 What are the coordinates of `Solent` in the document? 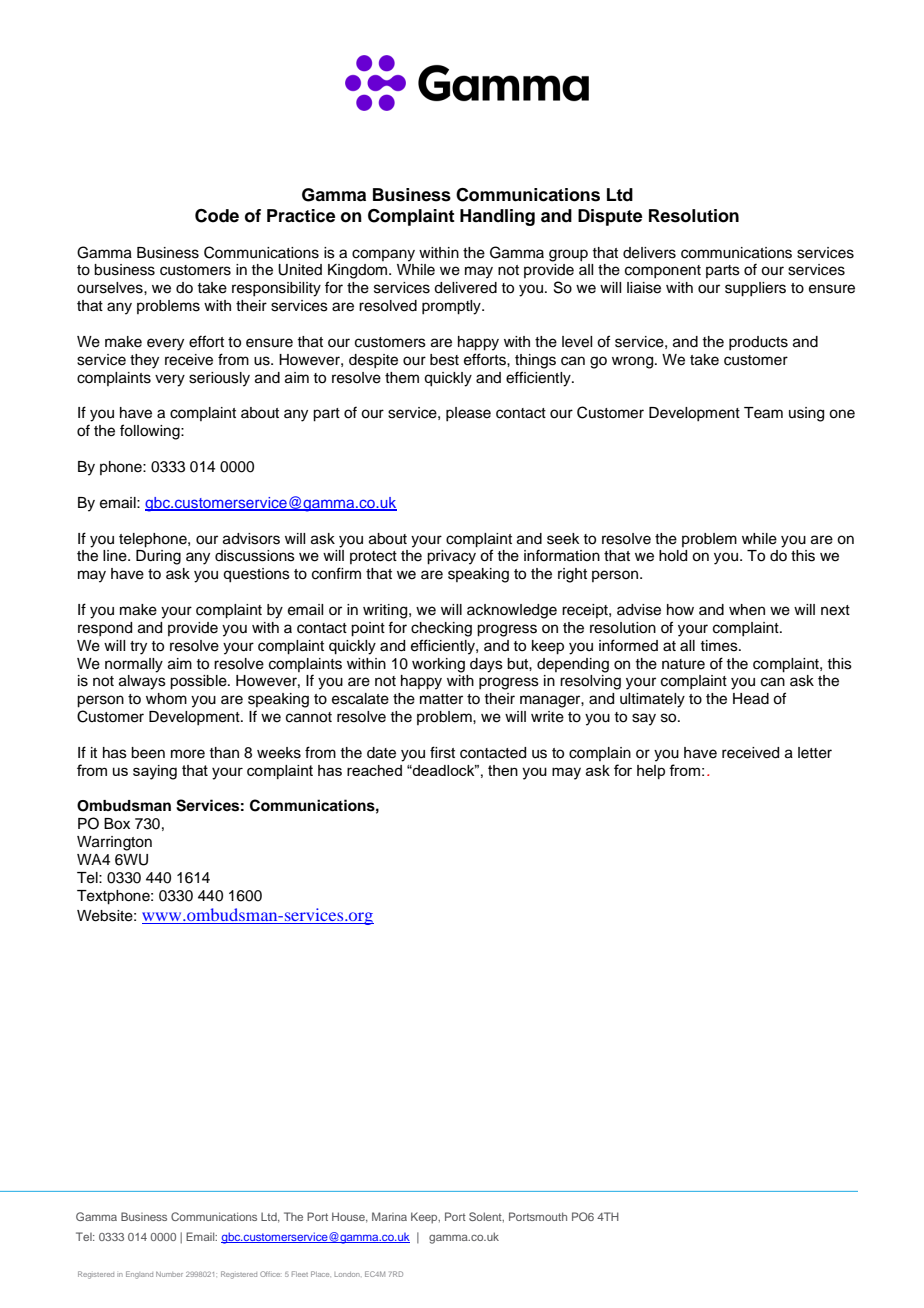 It's located at (486, 1217).
